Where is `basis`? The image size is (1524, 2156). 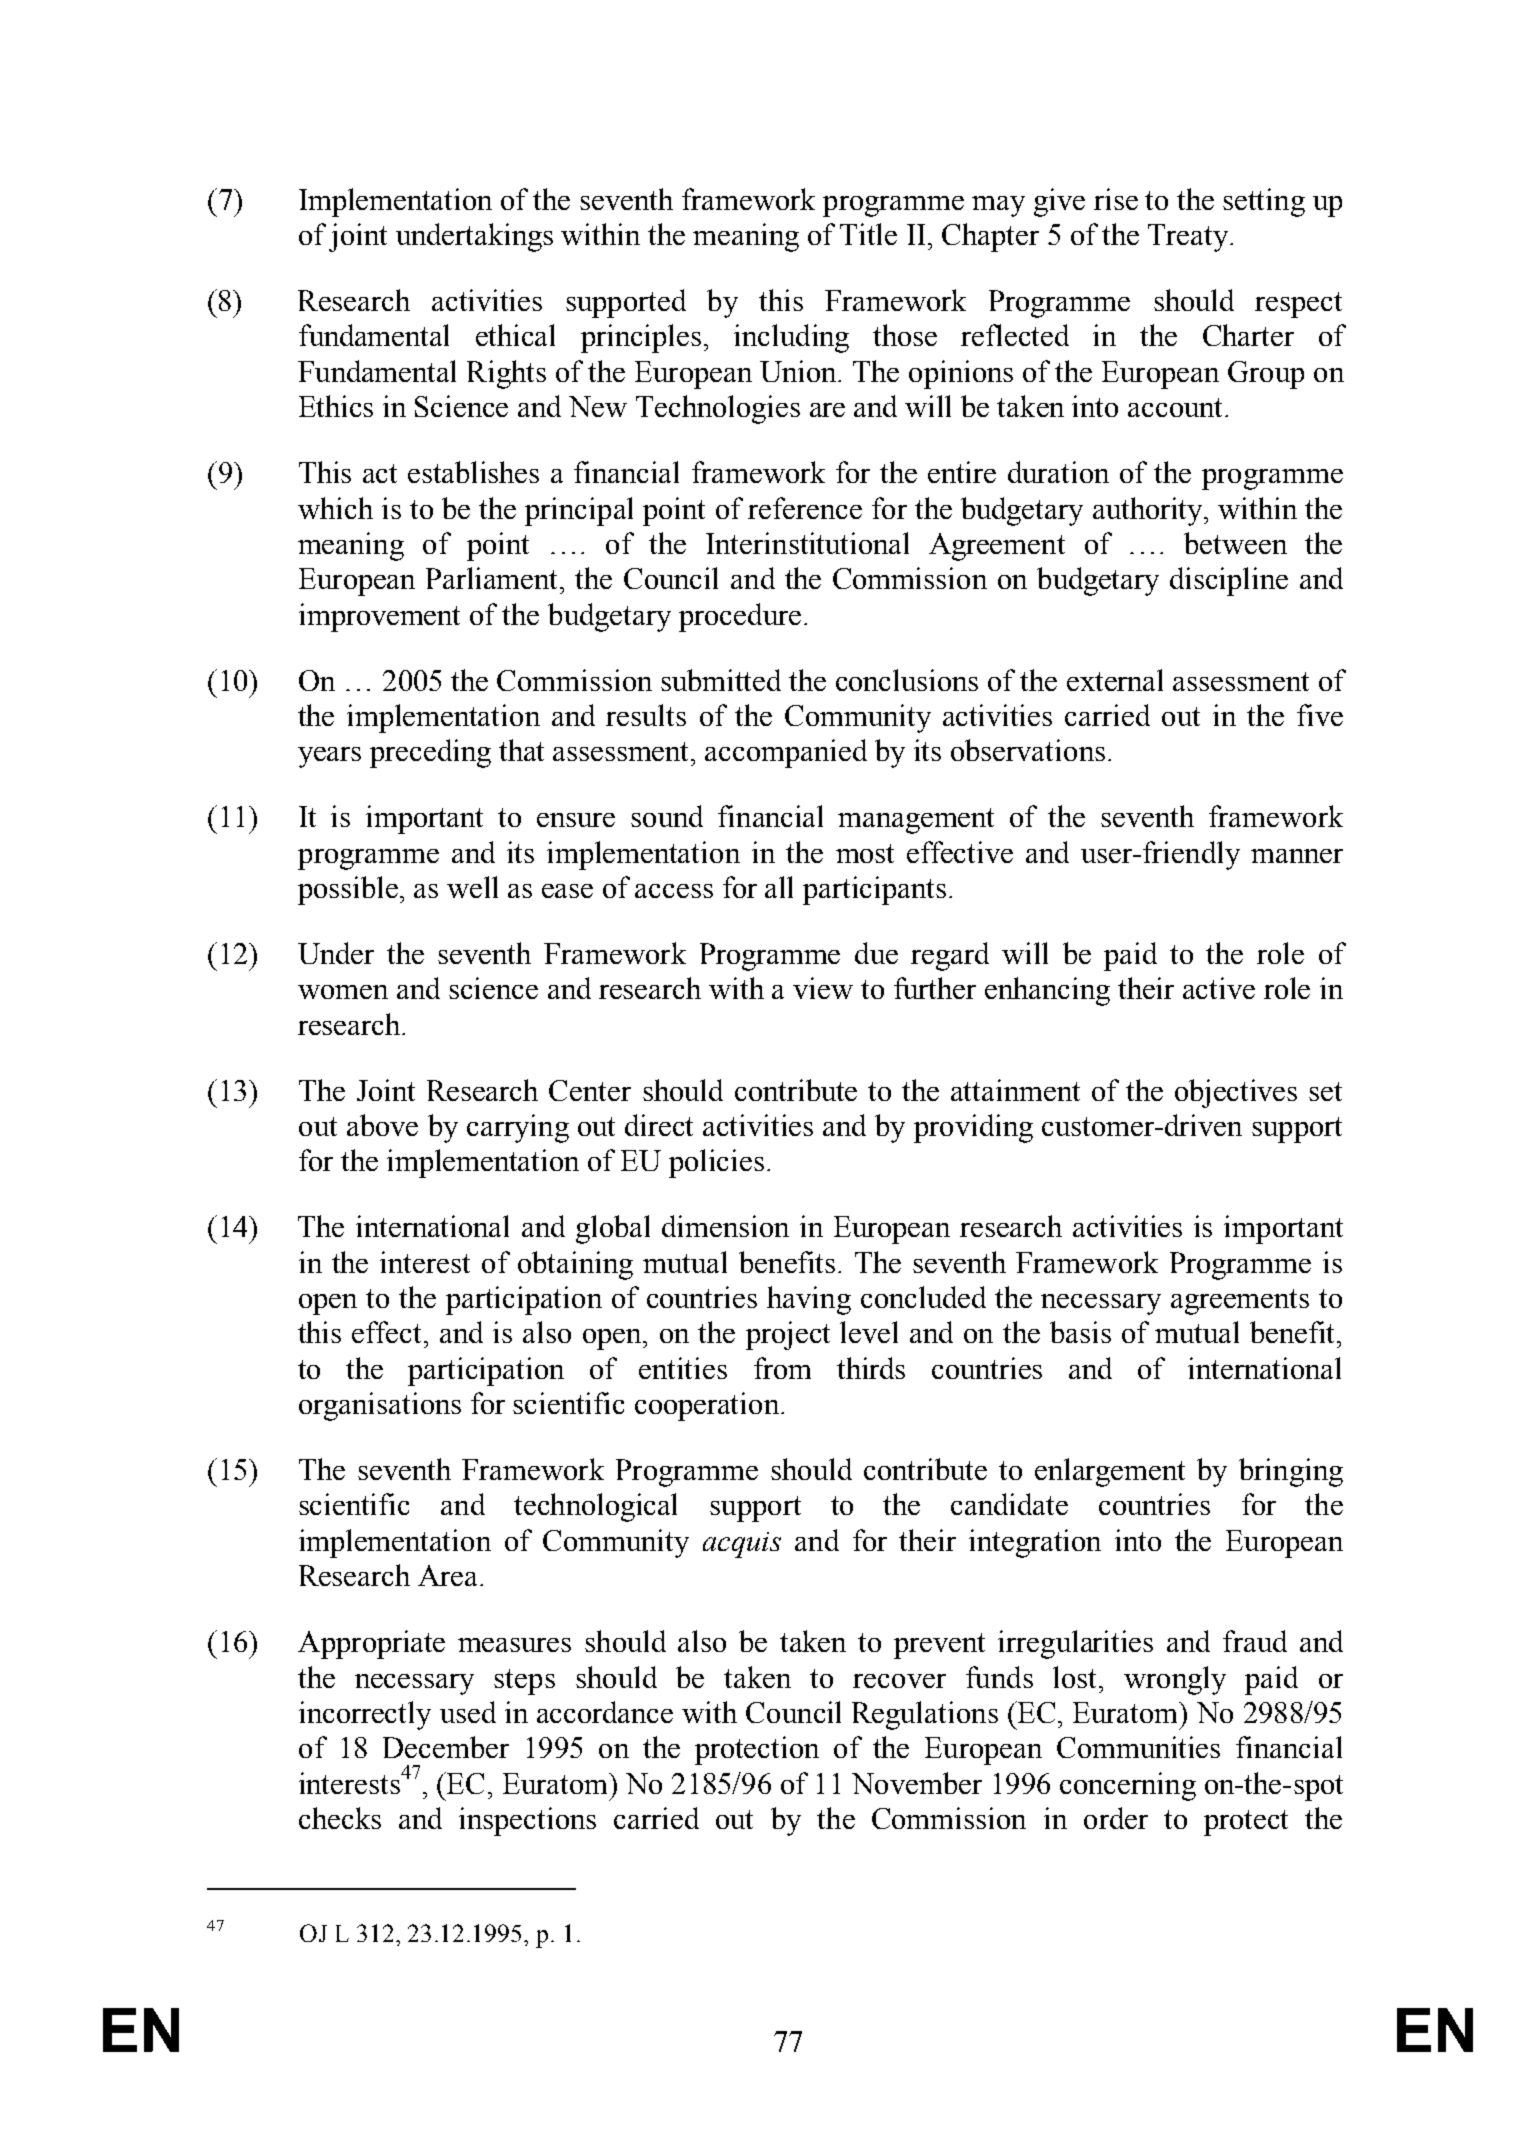 basis is located at coordinates (1080, 1332).
